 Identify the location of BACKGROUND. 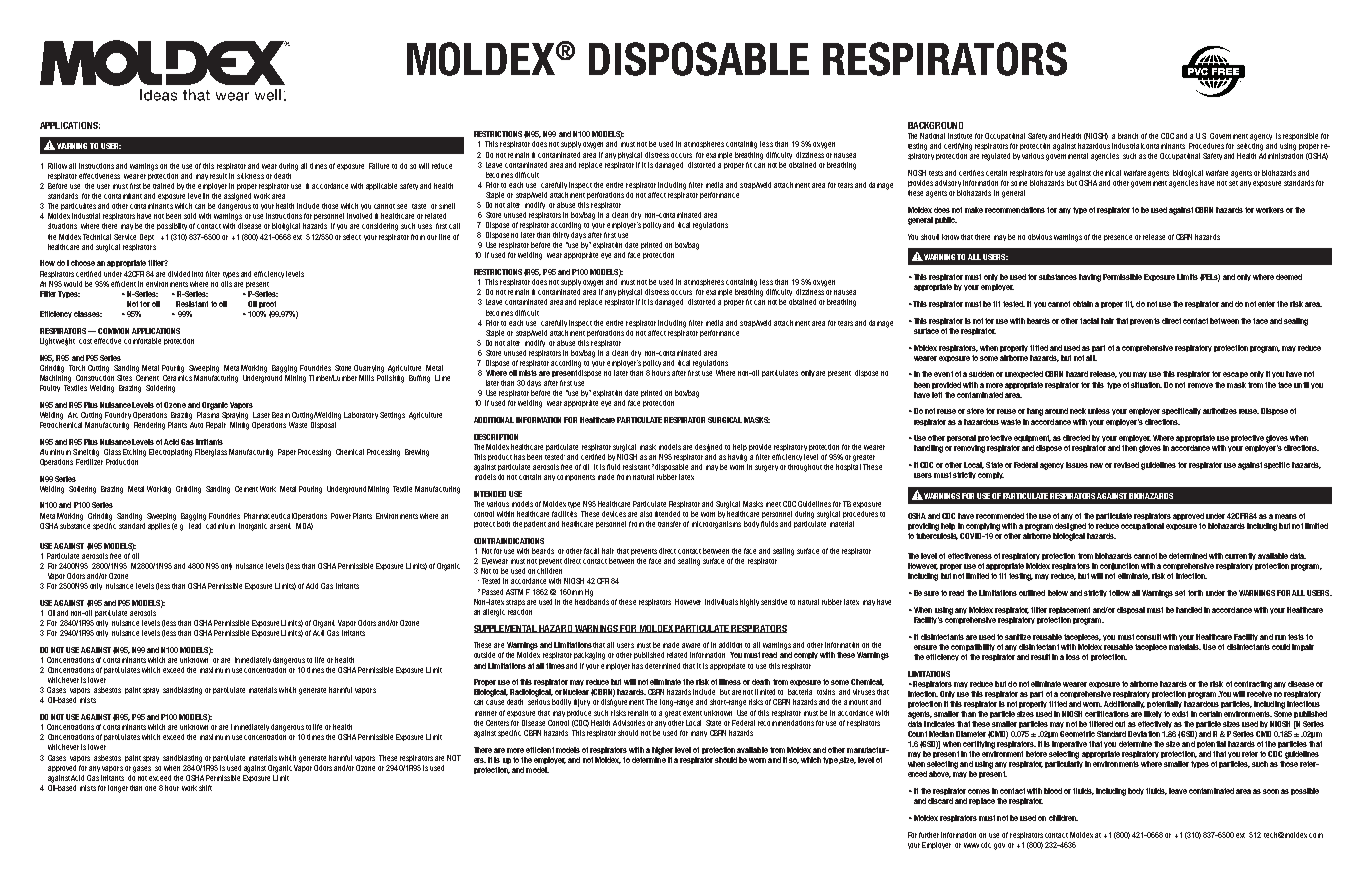
(935, 125).
